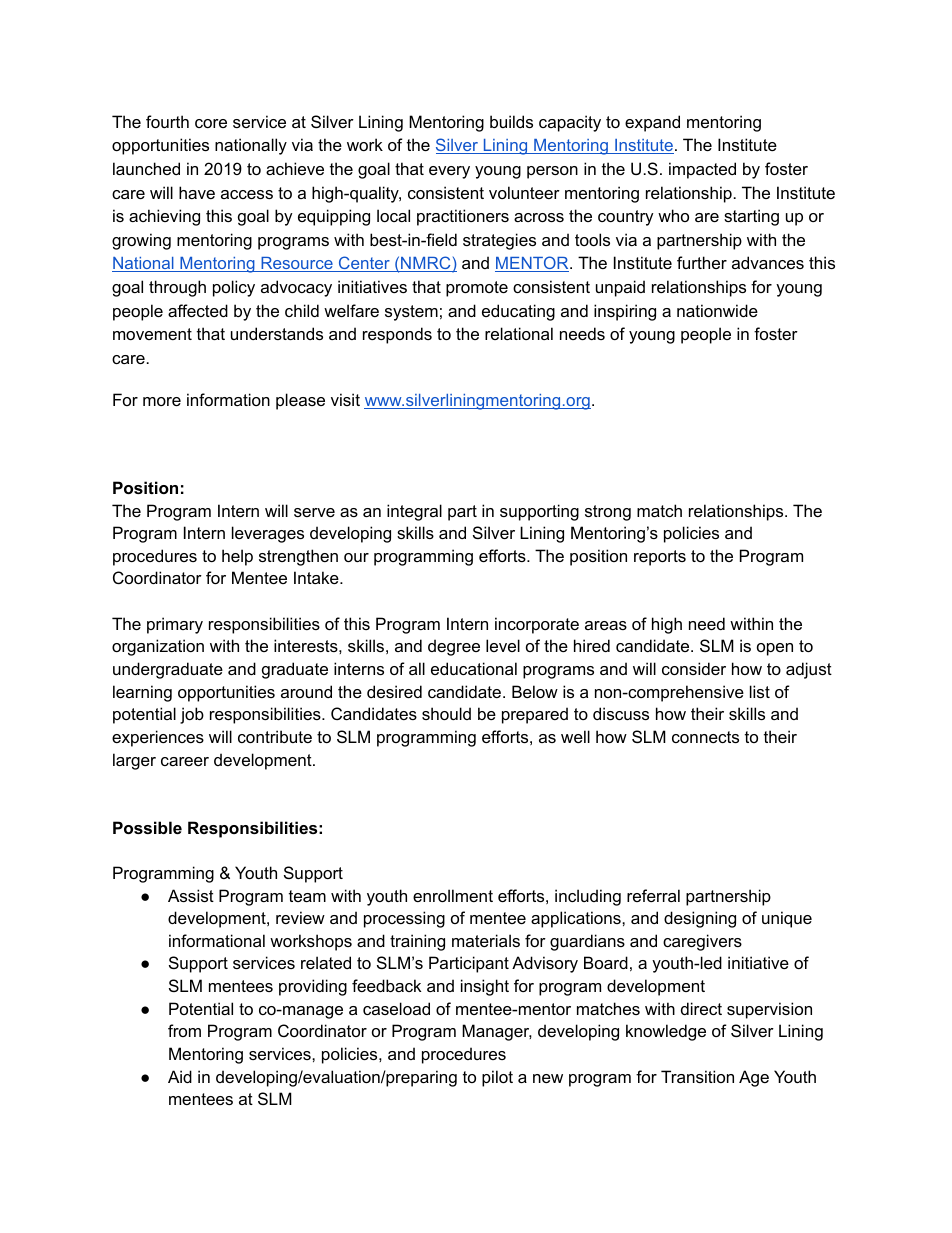 This screenshot has height=1233, width=952. What do you see at coordinates (449, 172) in the screenshot?
I see `every` at bounding box center [449, 172].
